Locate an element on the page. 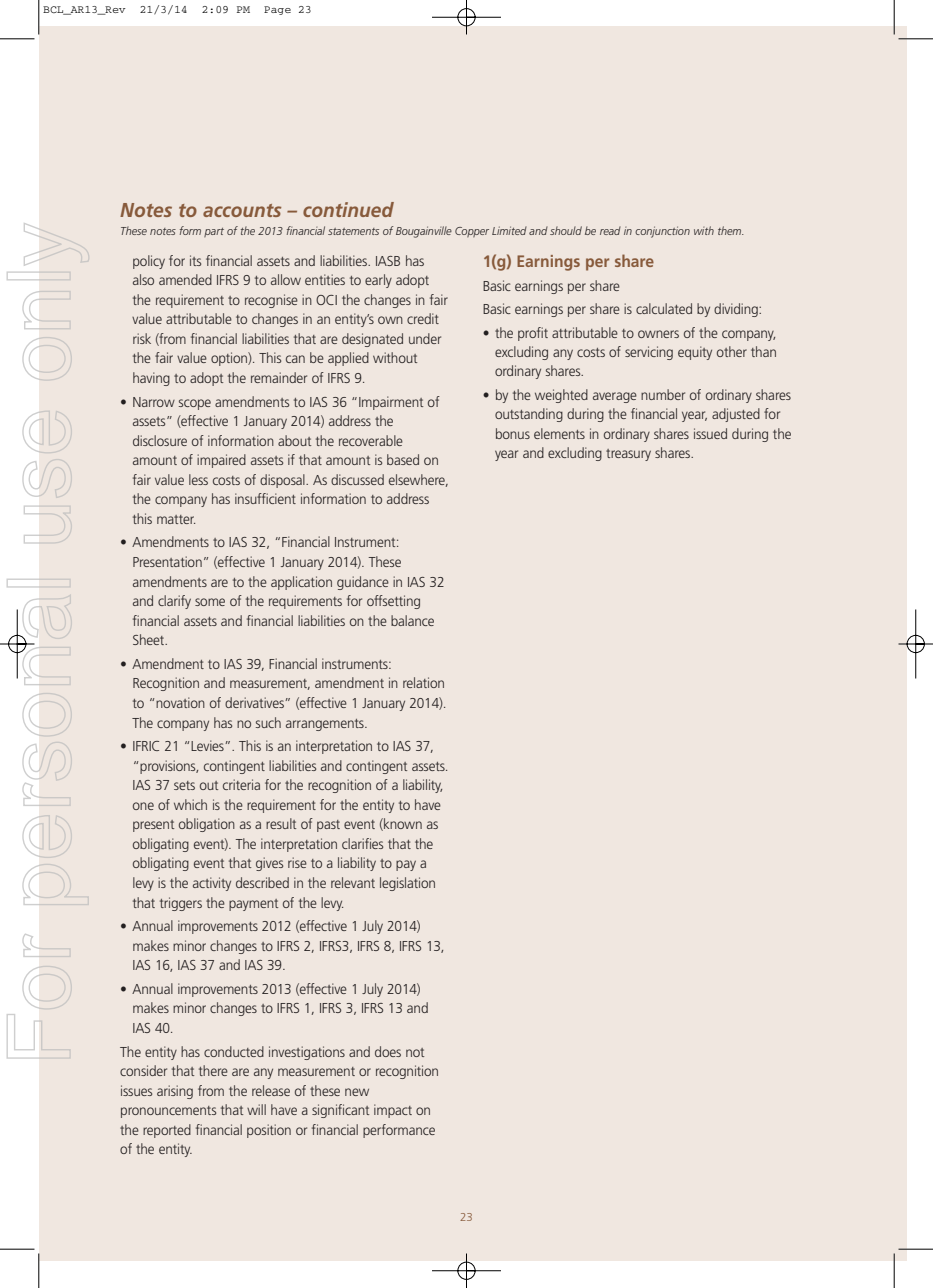 This image has width=933, height=1288. Page is located at coordinates (277, 10).
